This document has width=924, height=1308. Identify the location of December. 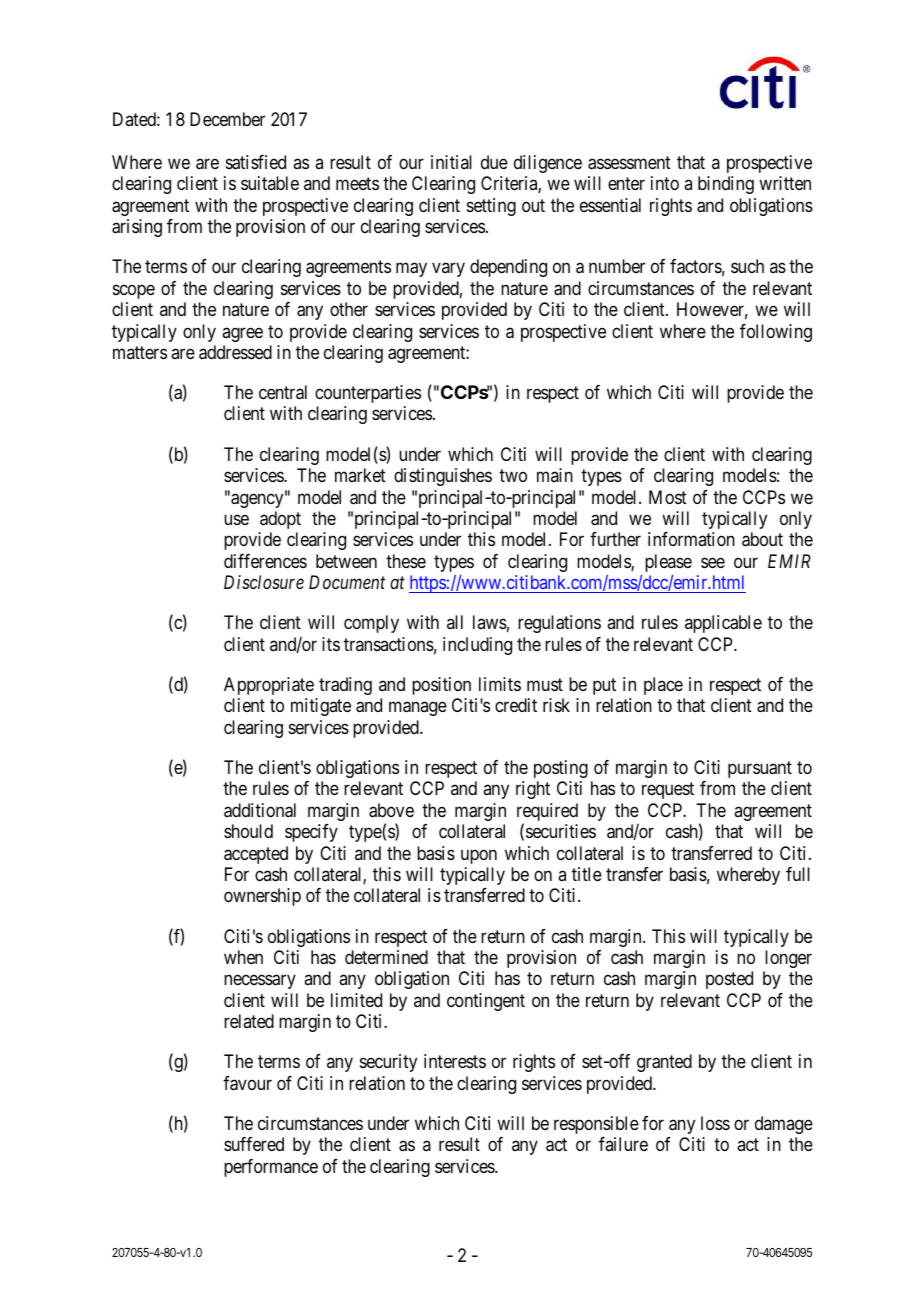
(227, 119).
